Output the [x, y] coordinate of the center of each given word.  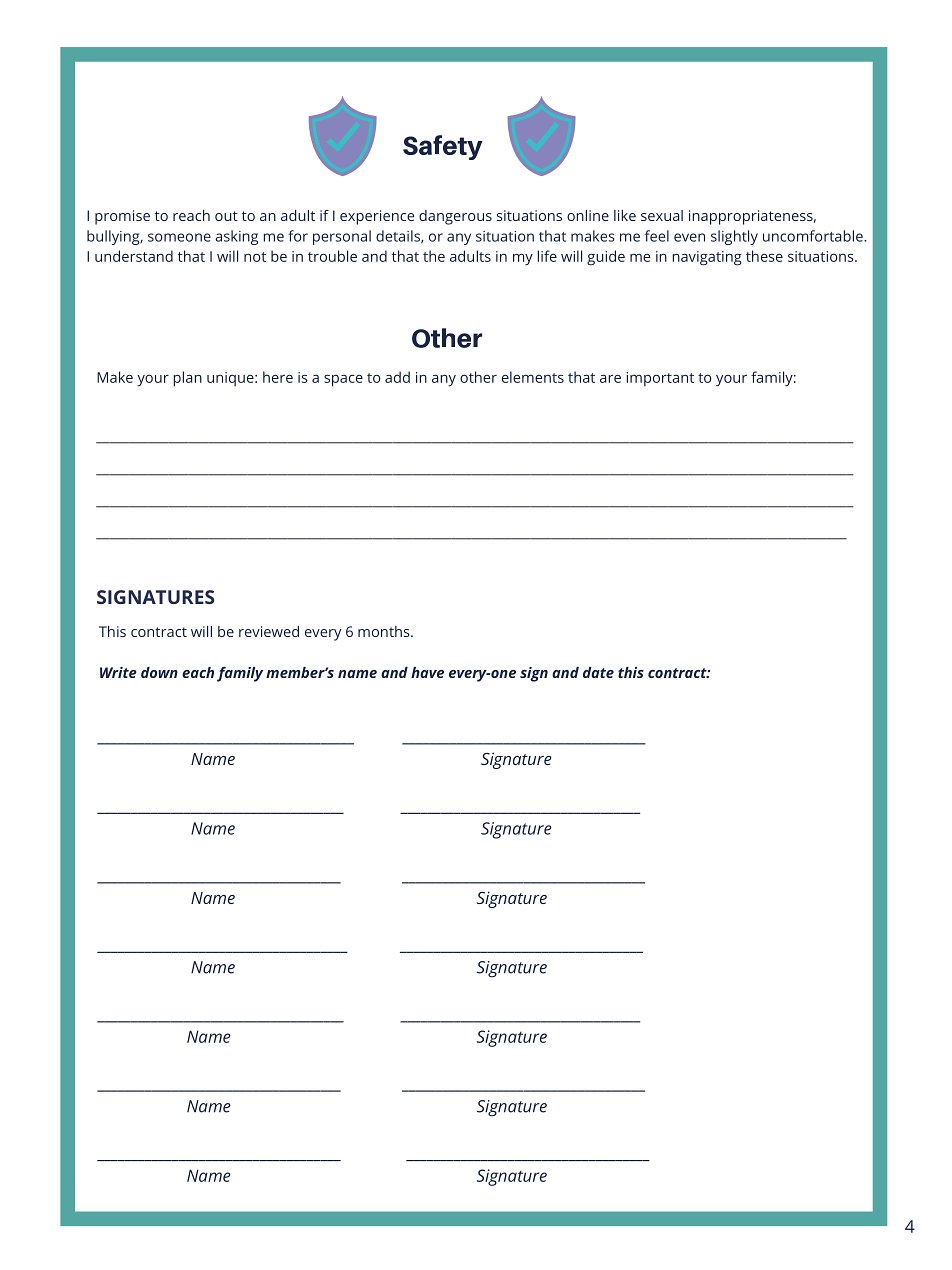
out [226, 216]
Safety [443, 147]
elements [533, 377]
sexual [662, 215]
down [159, 672]
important [660, 379]
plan [187, 379]
